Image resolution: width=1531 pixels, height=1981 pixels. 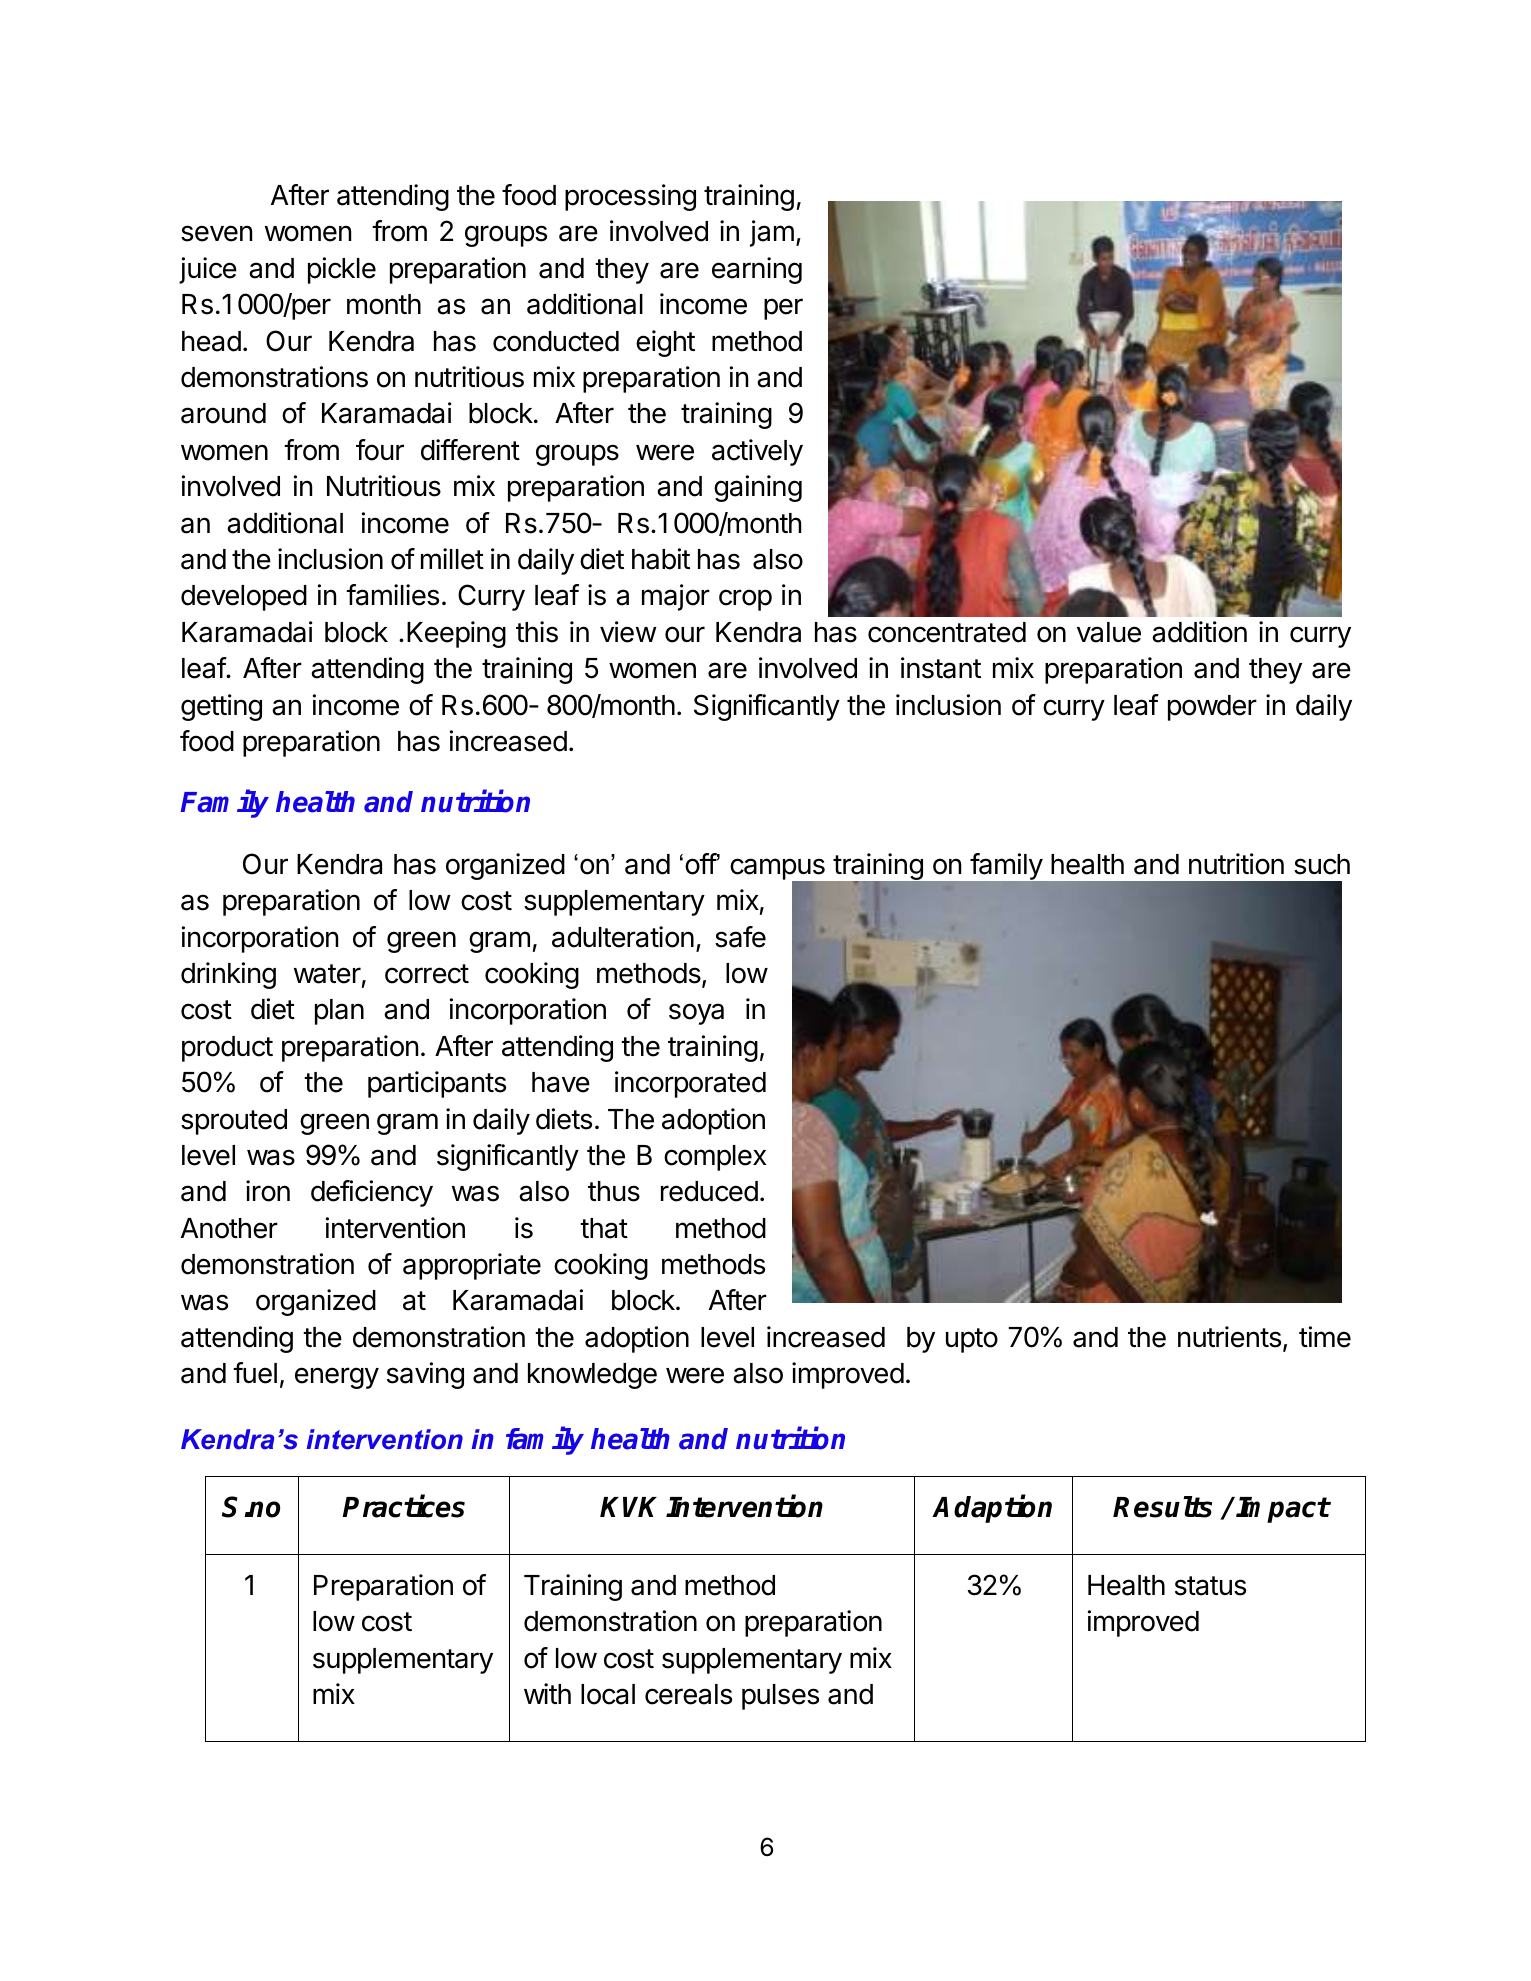 What do you see at coordinates (427, 974) in the image?
I see `correct` at bounding box center [427, 974].
